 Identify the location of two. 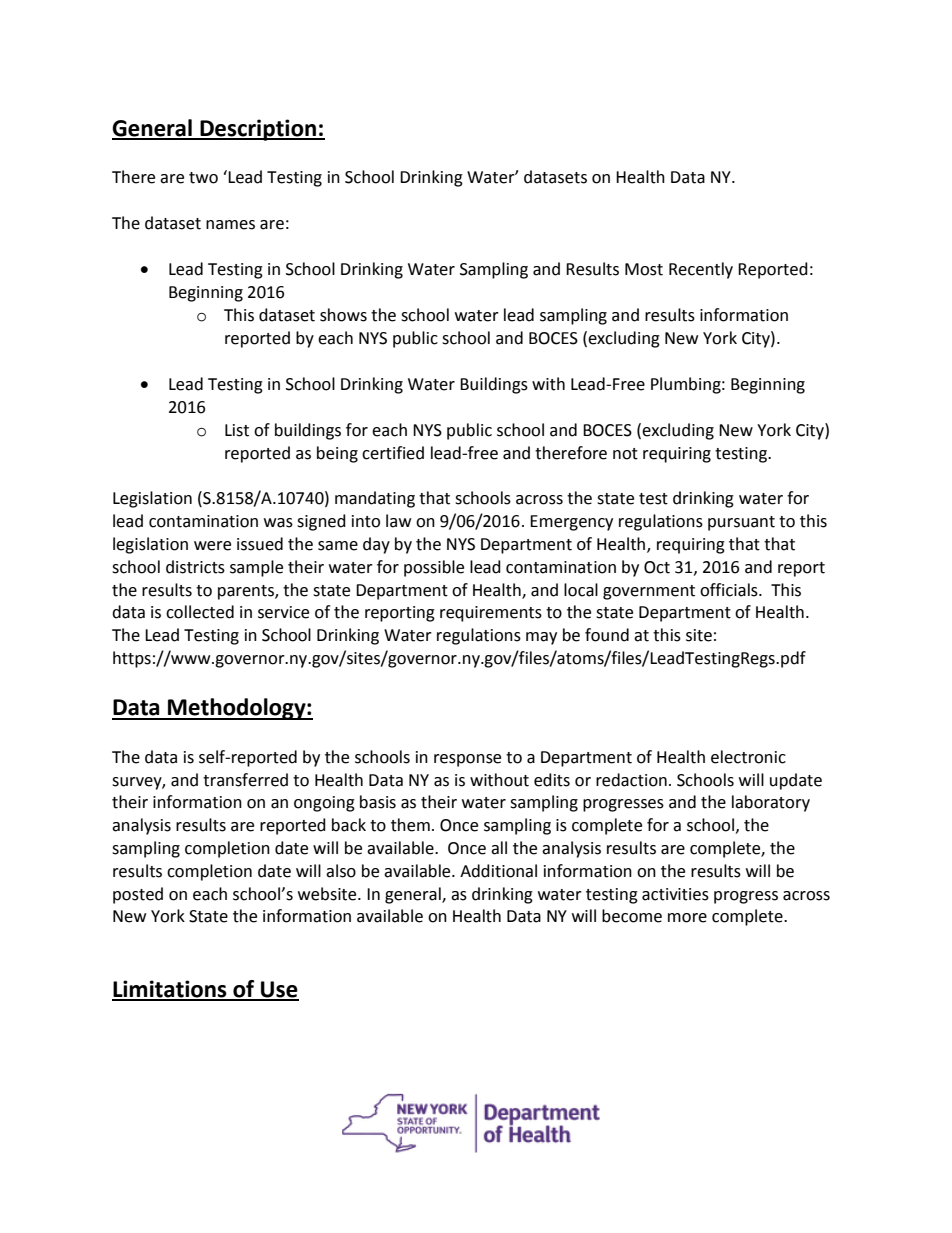
(203, 178).
